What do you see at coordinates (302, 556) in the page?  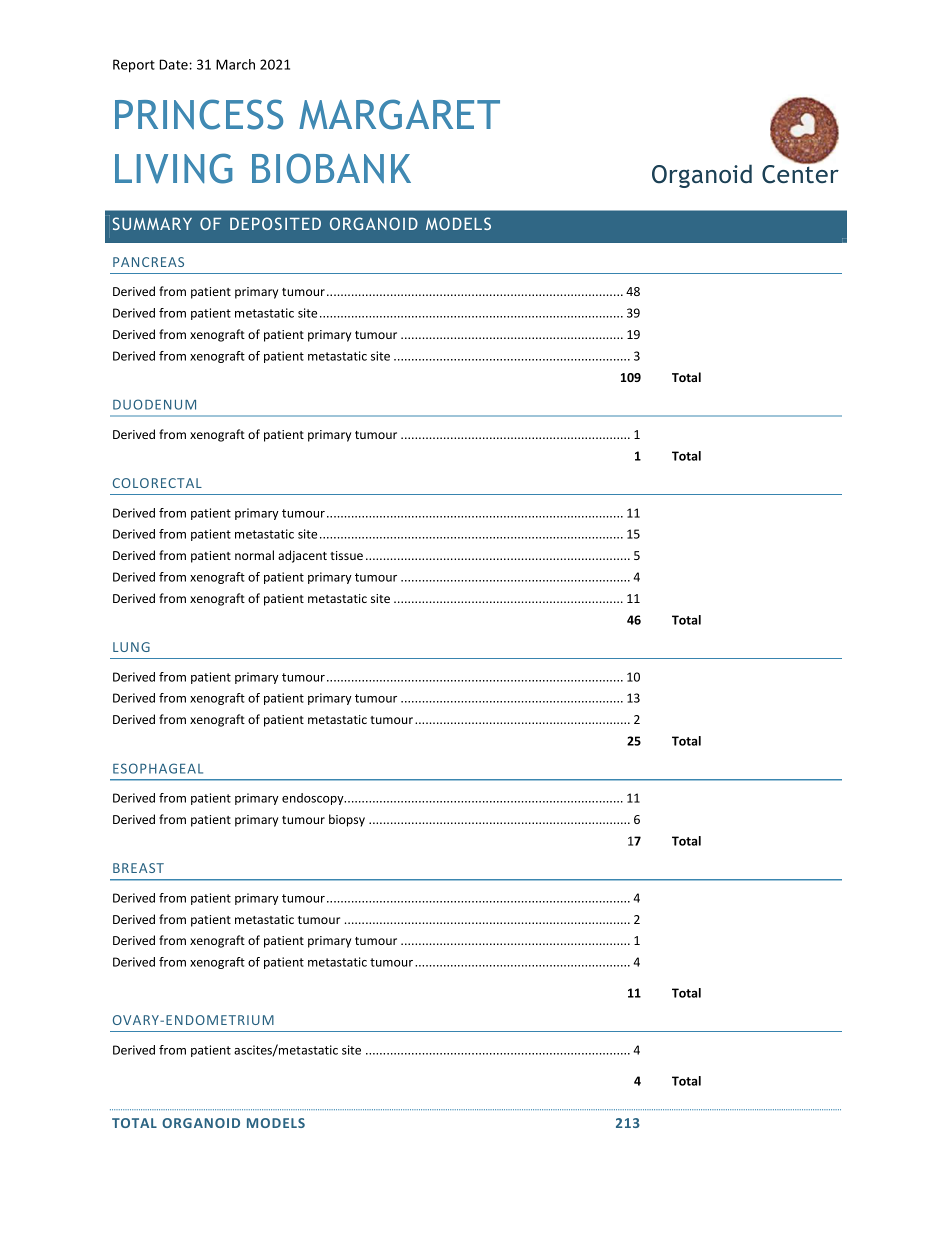 I see `adjacent` at bounding box center [302, 556].
